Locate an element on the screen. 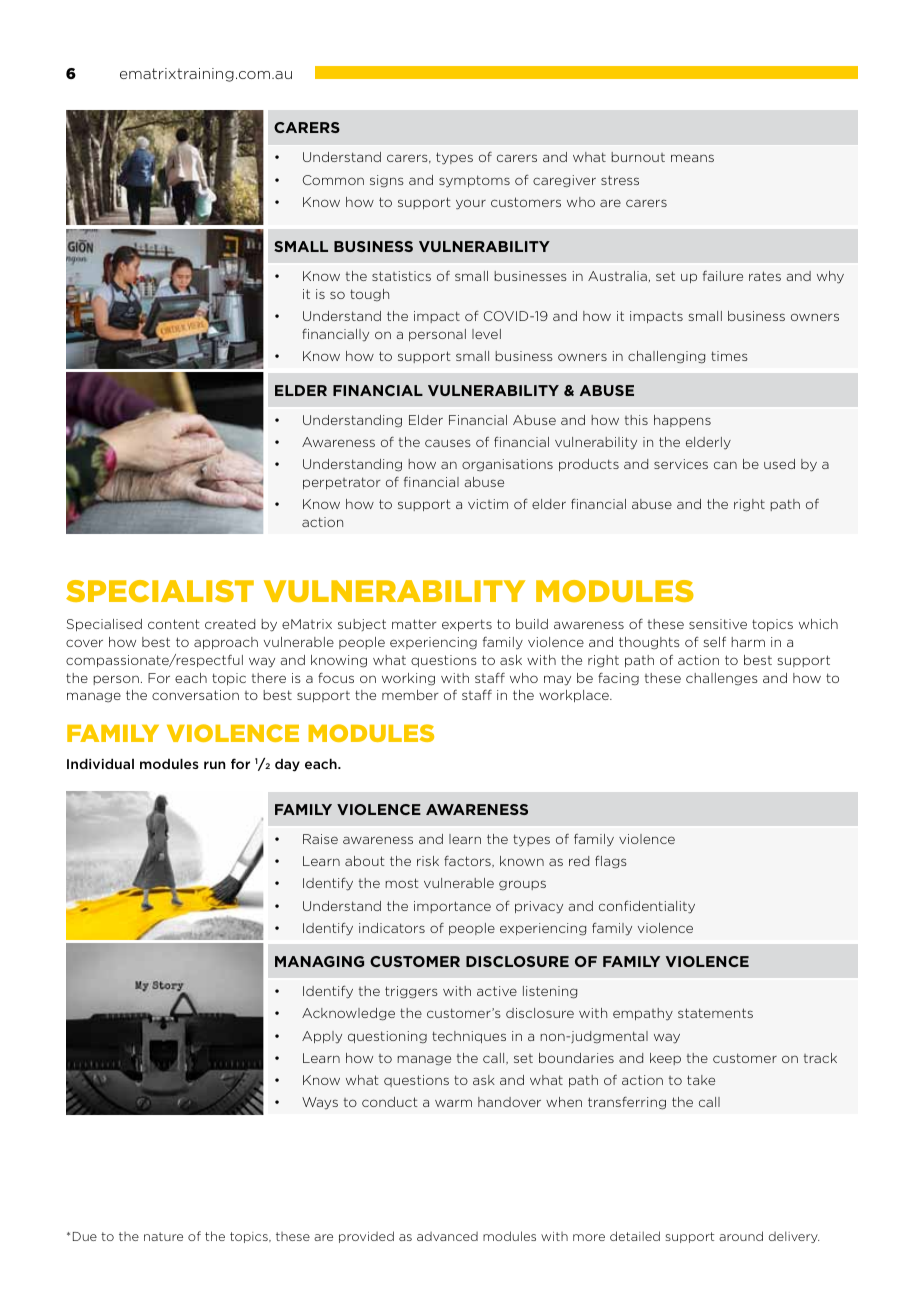 This screenshot has height=1308, width=924. can is located at coordinates (725, 465).
